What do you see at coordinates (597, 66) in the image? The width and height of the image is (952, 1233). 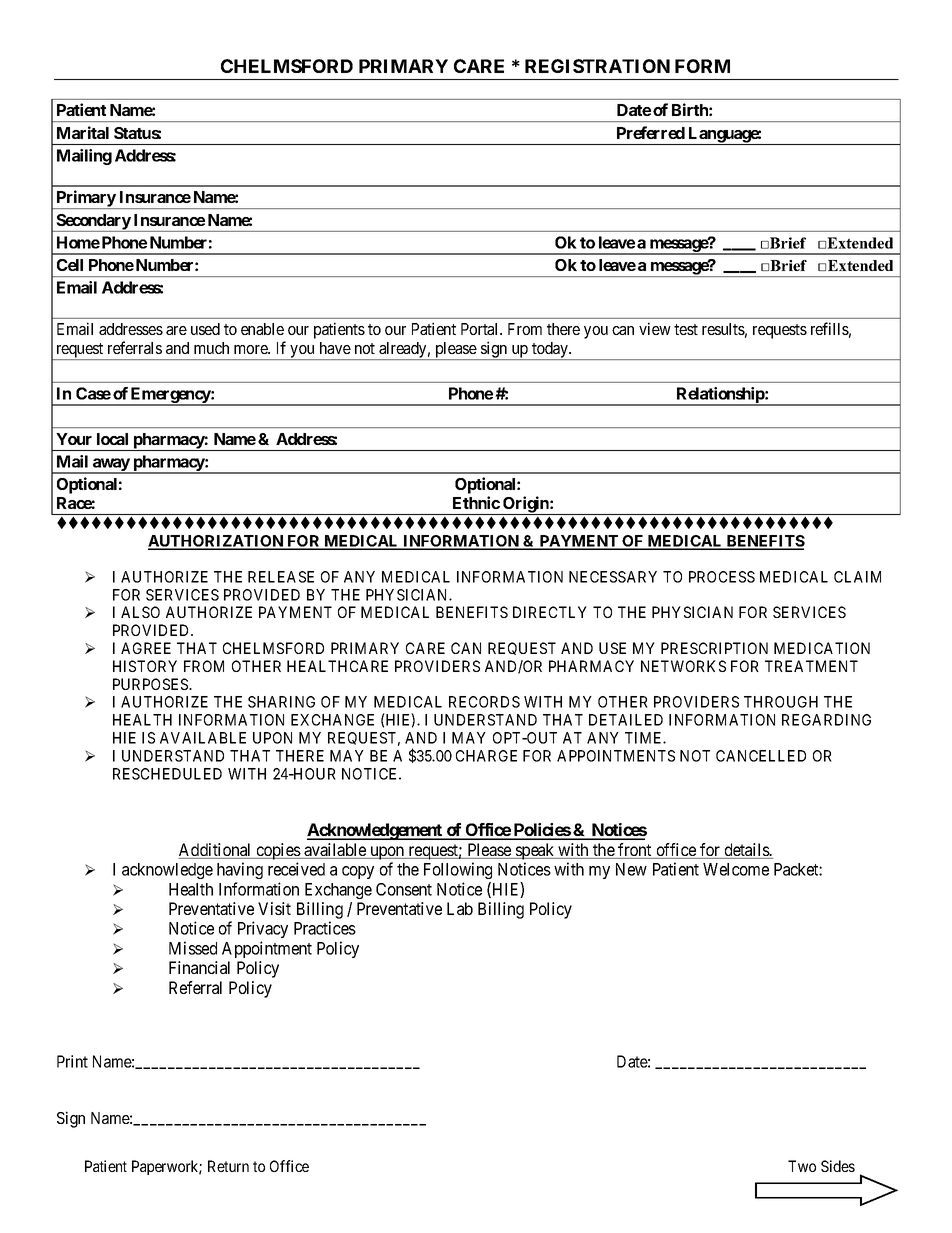 I see `REGISTRATION` at bounding box center [597, 66].
